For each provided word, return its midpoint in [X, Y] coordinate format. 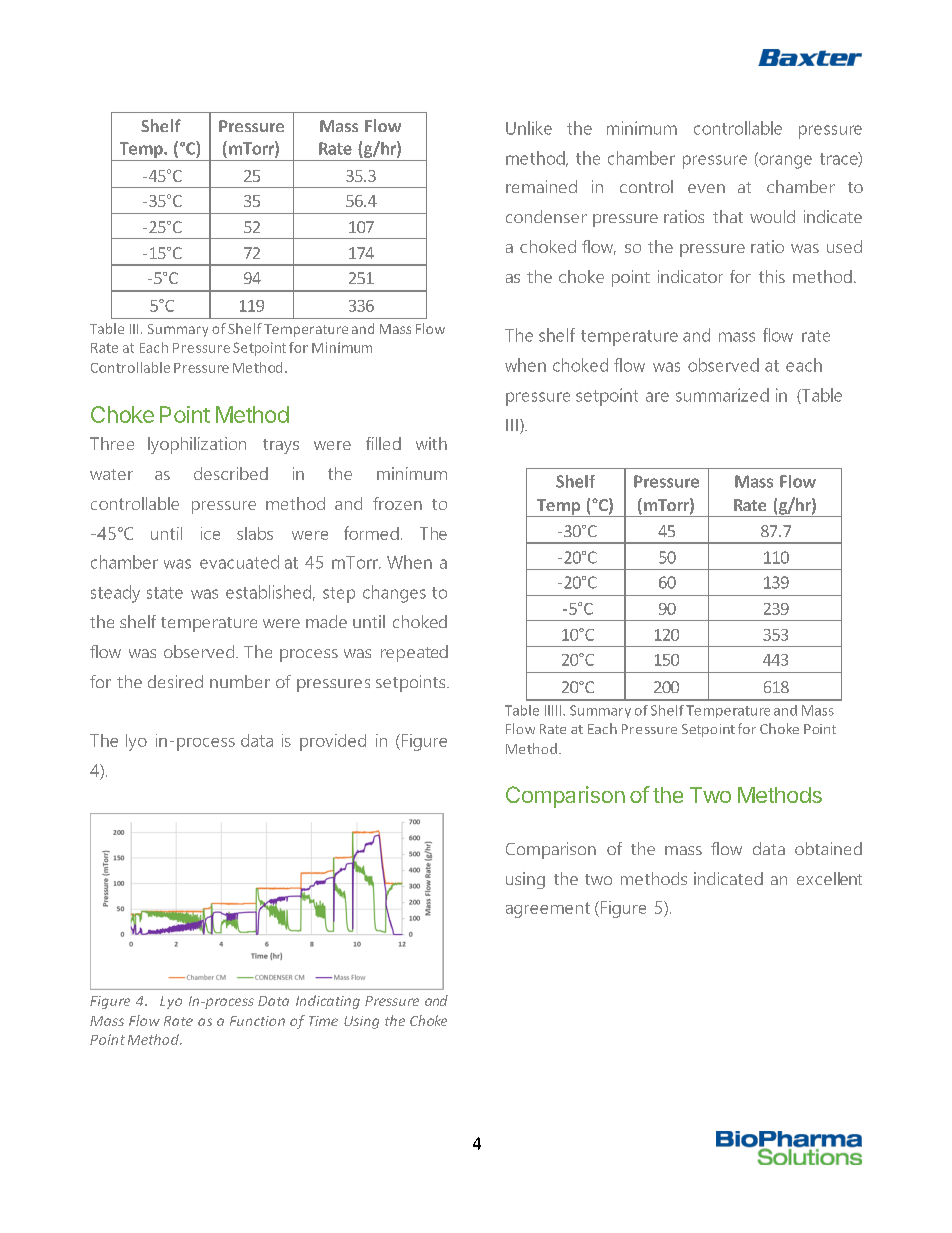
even [706, 188]
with [431, 443]
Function [257, 1021]
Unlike [529, 128]
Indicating [328, 1002]
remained [541, 186]
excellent [829, 878]
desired [175, 681]
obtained [828, 848]
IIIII [553, 710]
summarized [722, 395]
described [231, 473]
